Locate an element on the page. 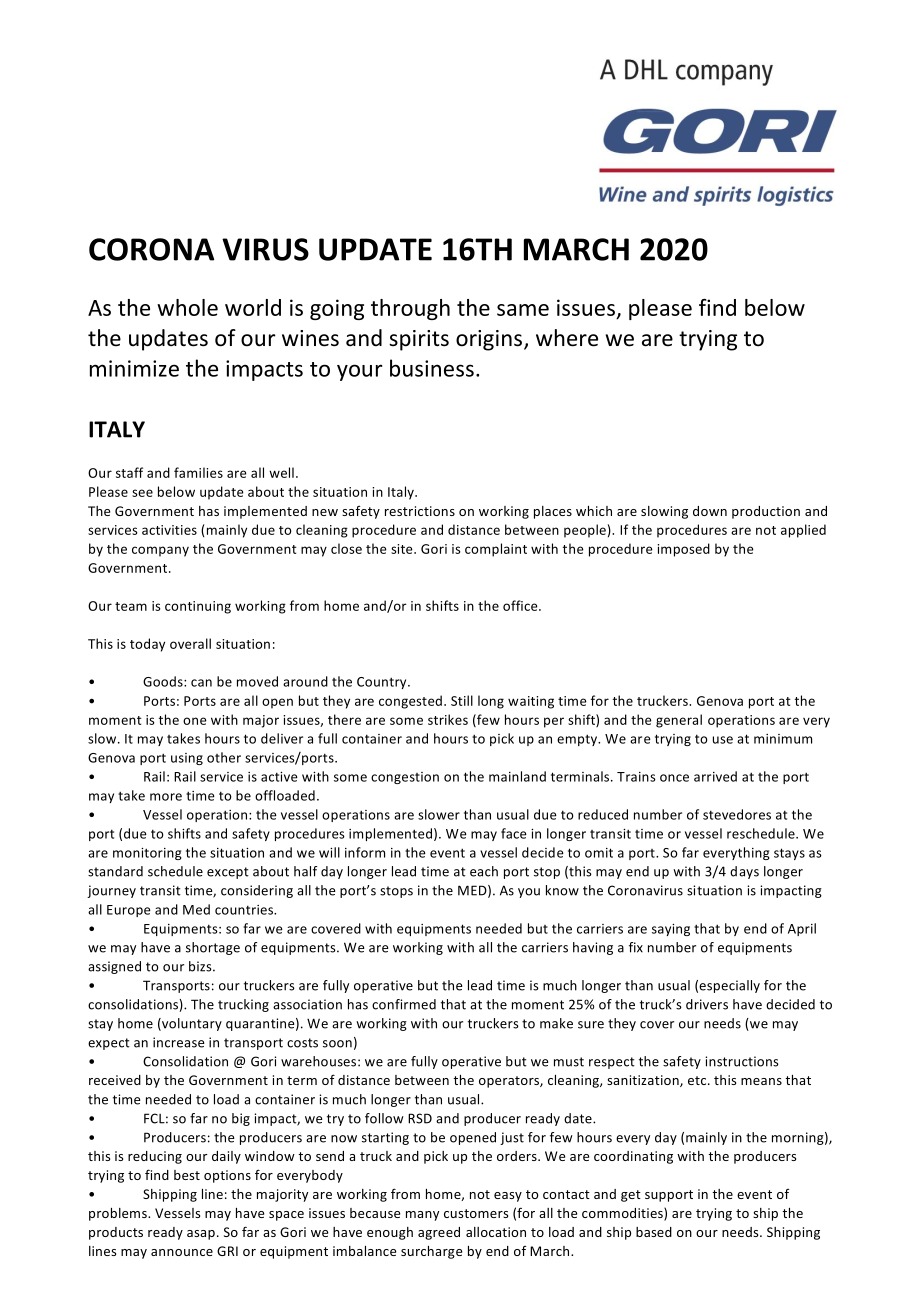 This page has height=1309, width=924. where is located at coordinates (567, 338).
